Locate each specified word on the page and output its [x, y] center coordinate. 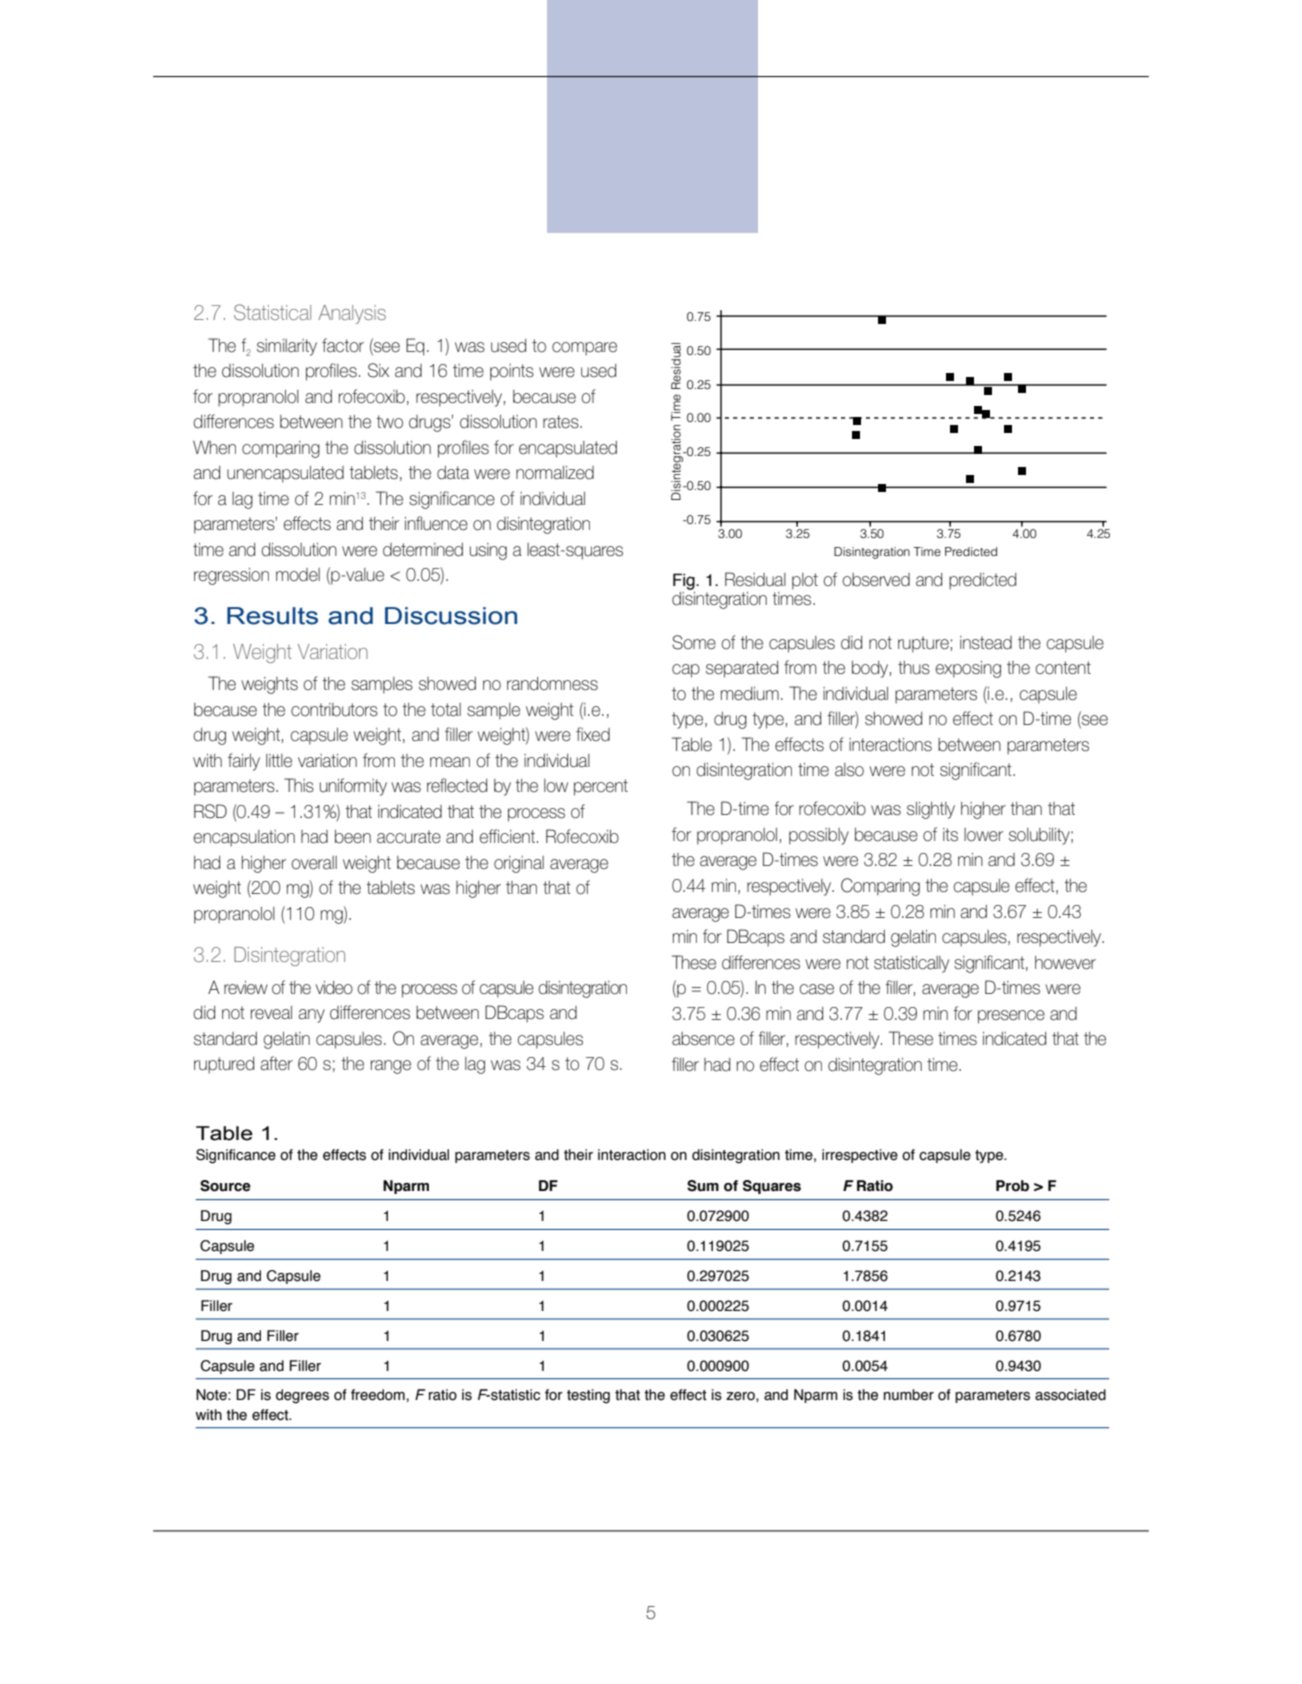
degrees [302, 1396]
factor [343, 345]
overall [314, 862]
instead [986, 643]
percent [601, 787]
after [276, 1063]
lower [983, 835]
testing [588, 1396]
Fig [685, 581]
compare [584, 349]
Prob [1012, 1186]
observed [876, 580]
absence [703, 1039]
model [298, 574]
